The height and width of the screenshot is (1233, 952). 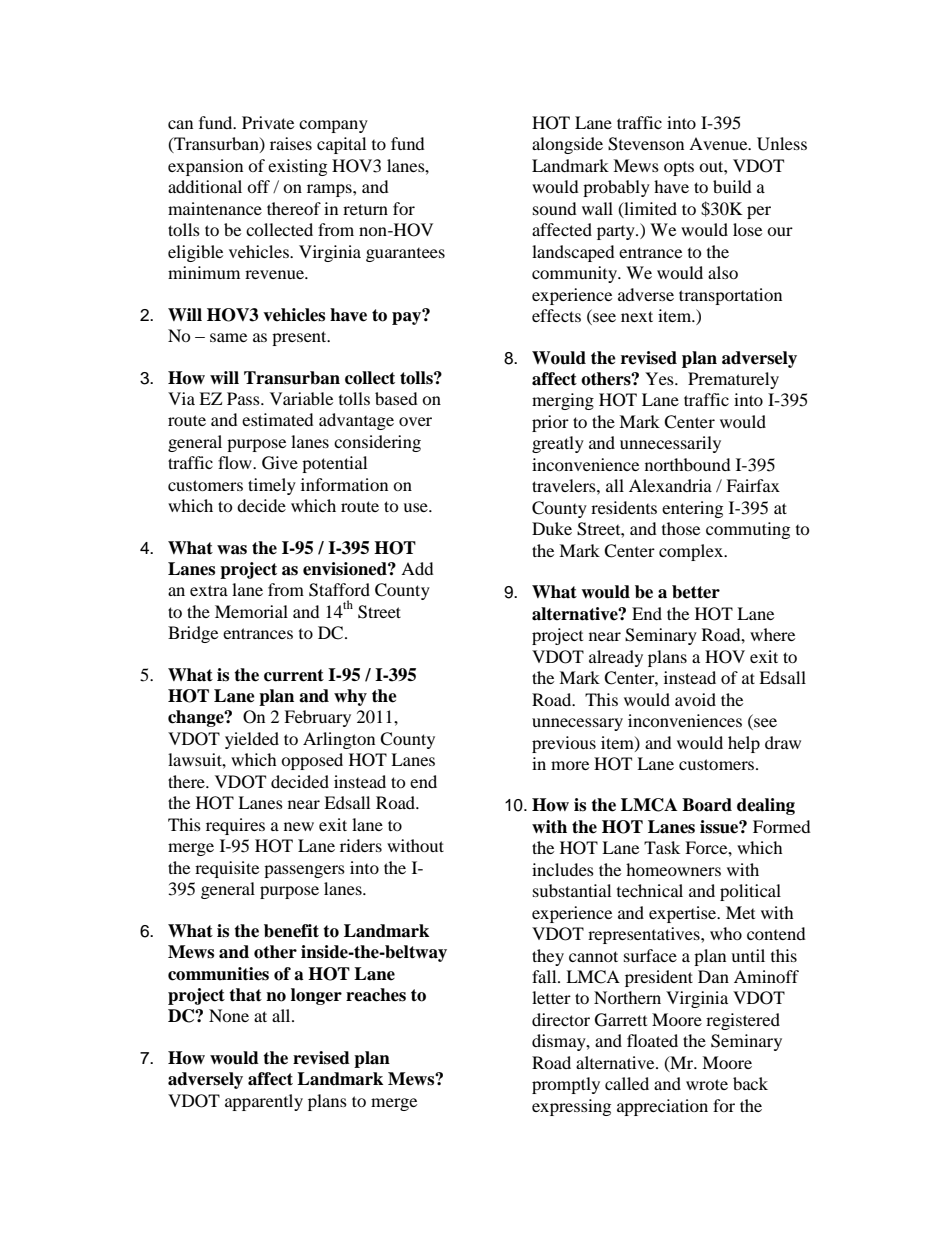 What do you see at coordinates (278, 419) in the screenshot?
I see `estimated` at bounding box center [278, 419].
